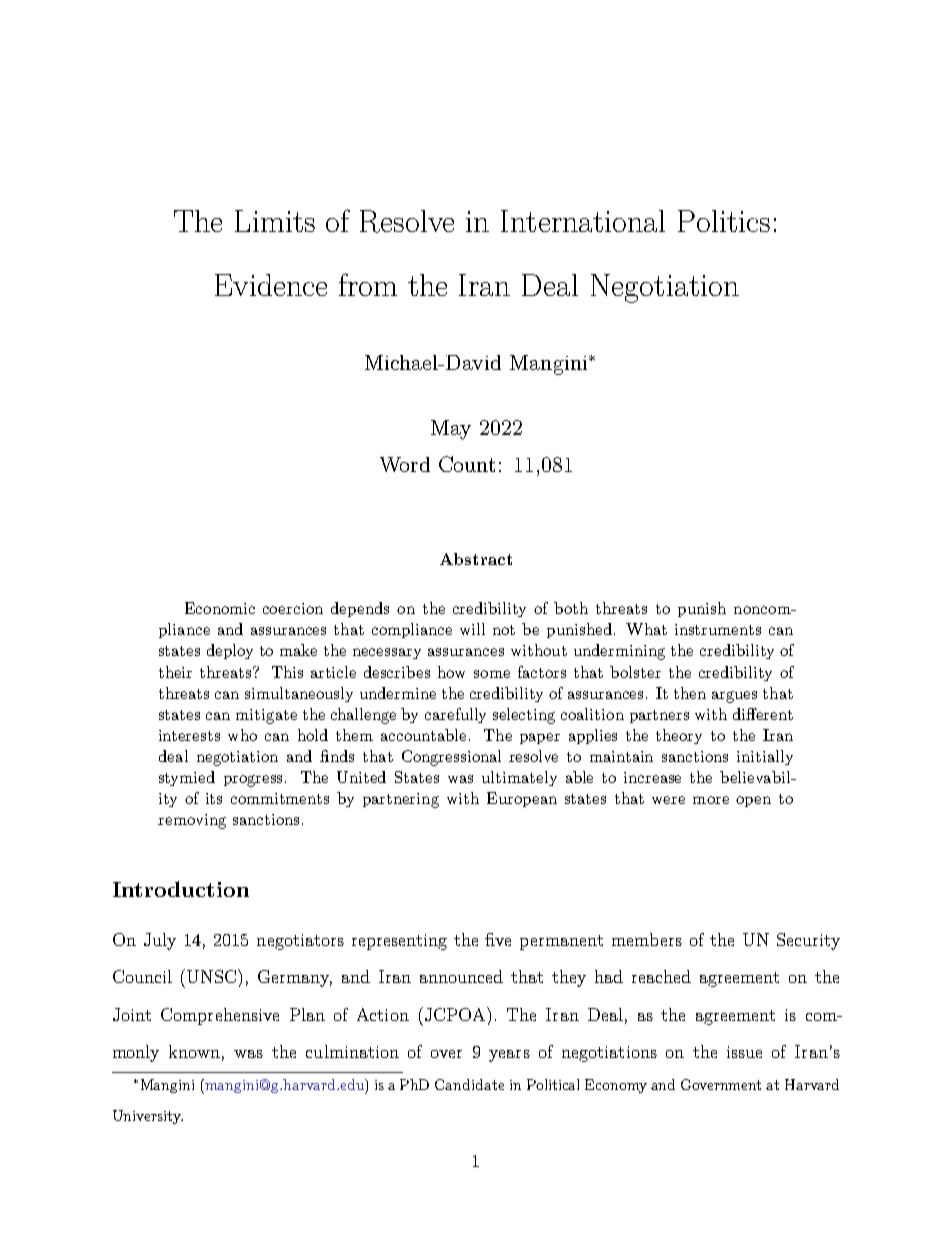 This screenshot has height=1233, width=952. What do you see at coordinates (148, 1117) in the screenshot?
I see `University` at bounding box center [148, 1117].
